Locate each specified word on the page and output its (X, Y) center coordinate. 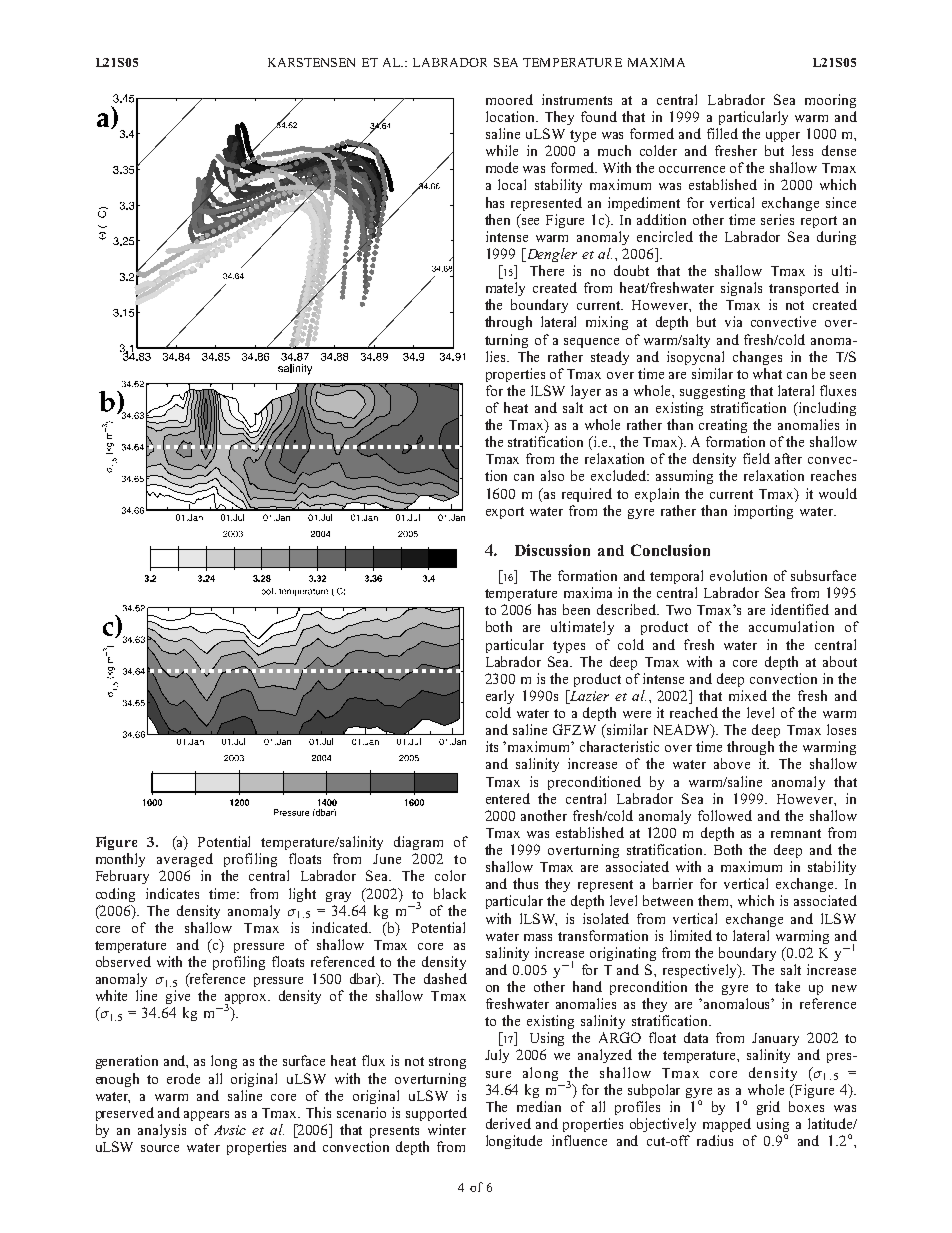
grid (768, 1108)
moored (509, 99)
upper (783, 137)
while (502, 150)
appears (206, 1116)
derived (508, 1123)
